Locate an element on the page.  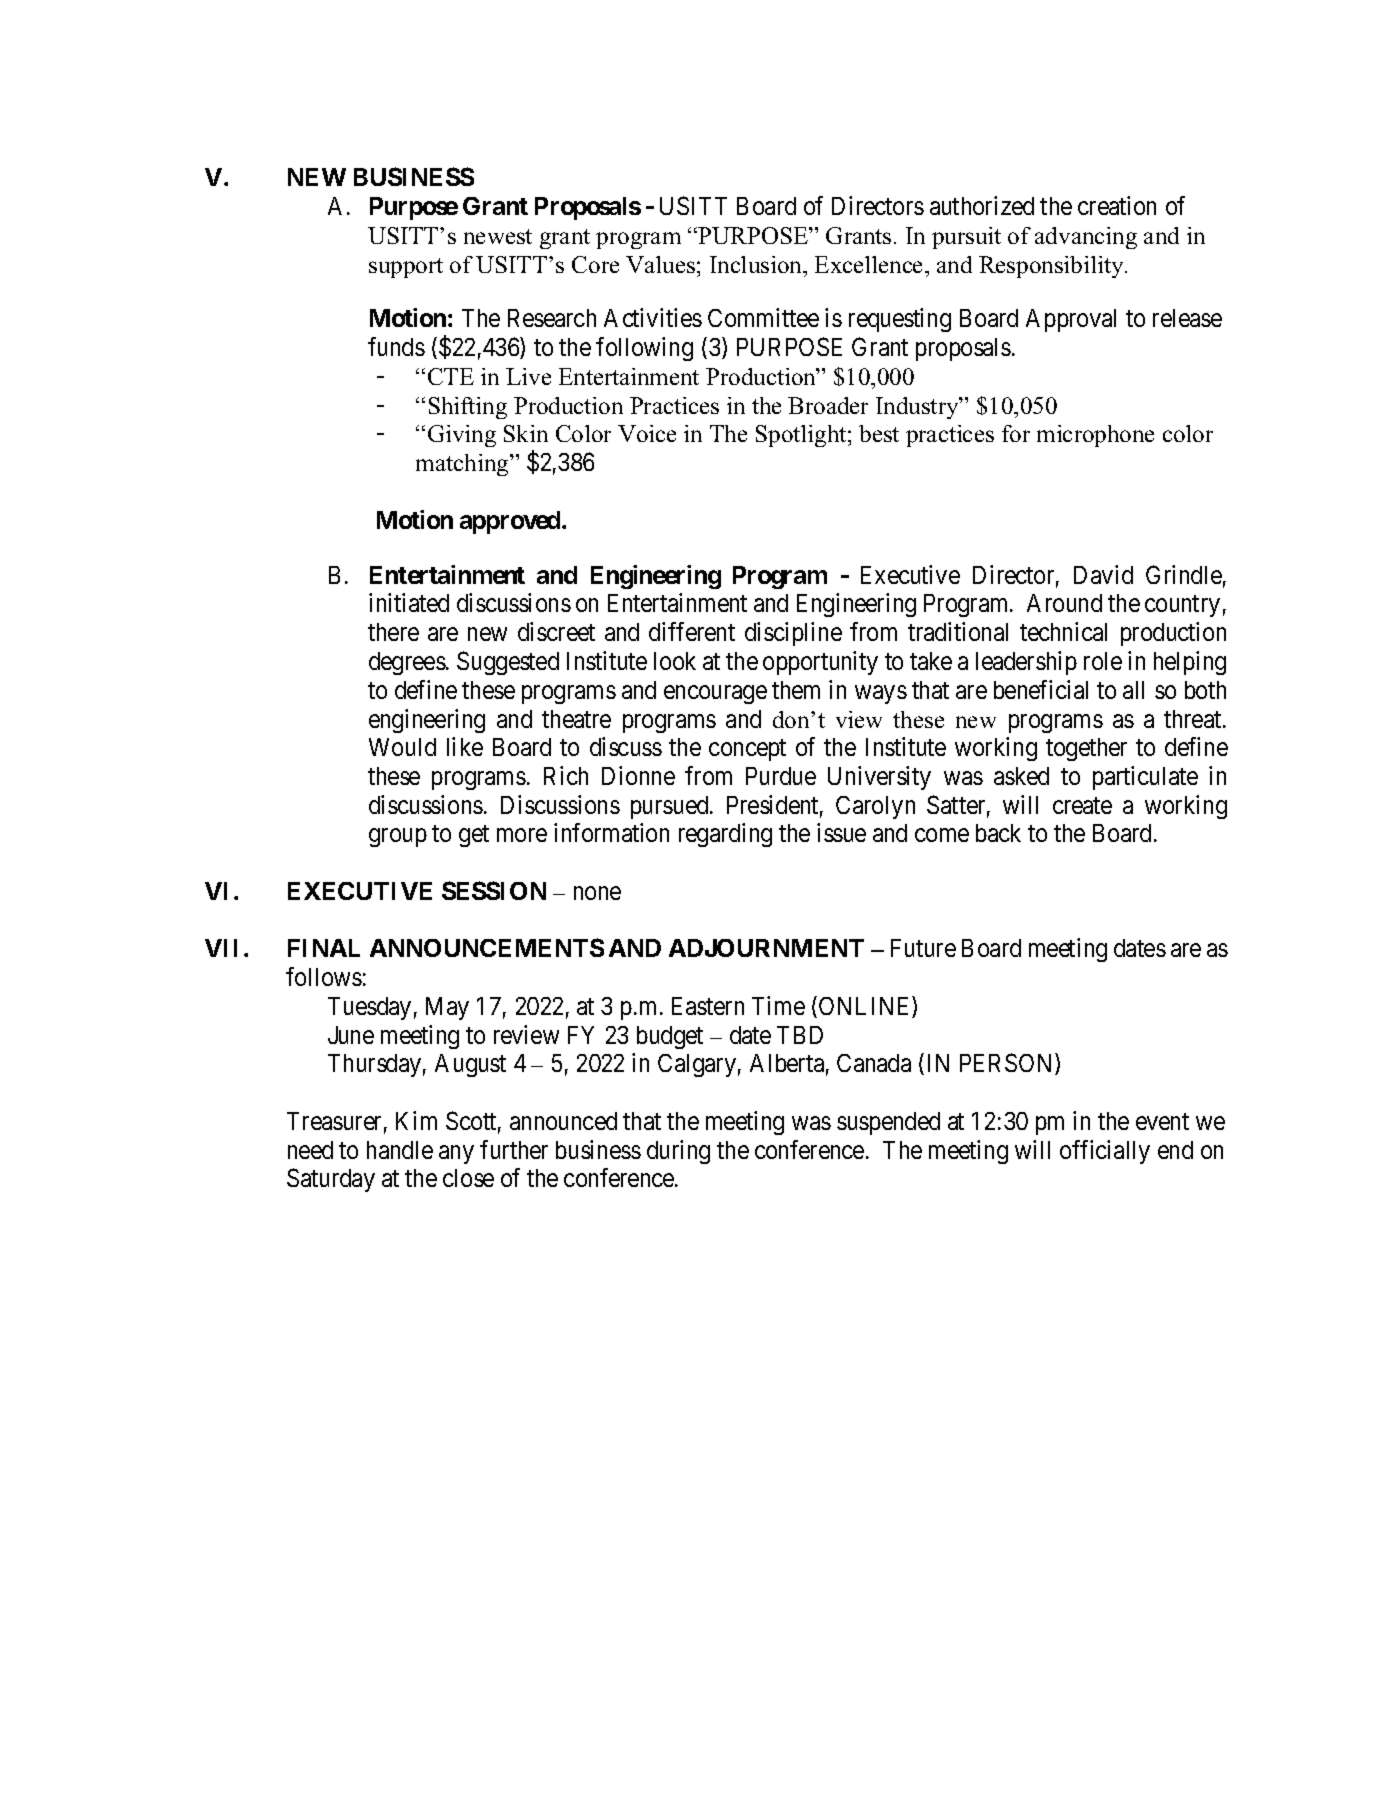
regarding is located at coordinates (725, 835).
